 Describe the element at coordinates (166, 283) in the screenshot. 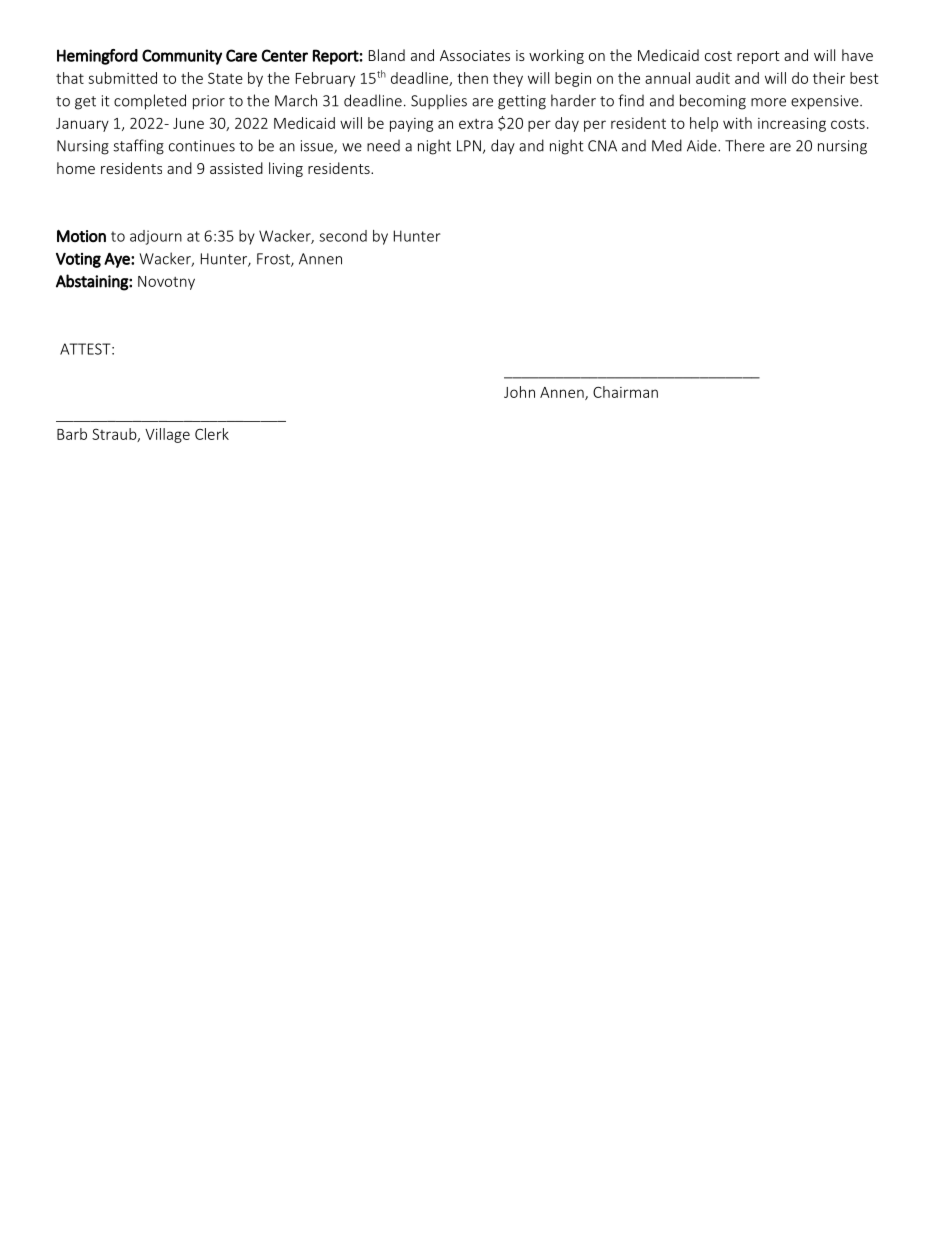

I see `Novotny` at that location.
